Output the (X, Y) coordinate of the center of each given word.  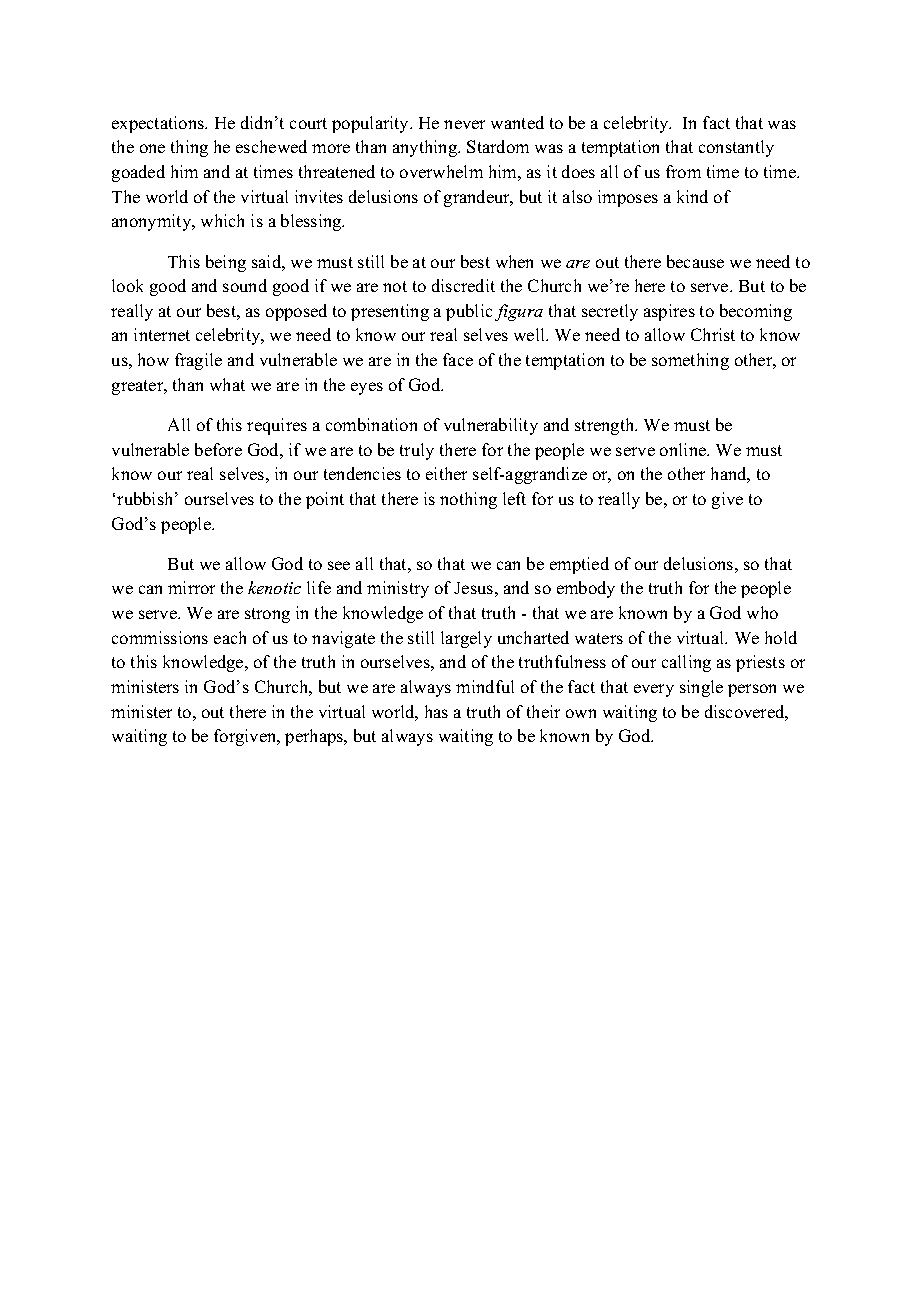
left (514, 498)
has (436, 711)
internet (162, 334)
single (701, 688)
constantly (736, 148)
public (469, 312)
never (464, 124)
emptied (579, 565)
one (152, 148)
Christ (713, 334)
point (325, 500)
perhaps (315, 737)
